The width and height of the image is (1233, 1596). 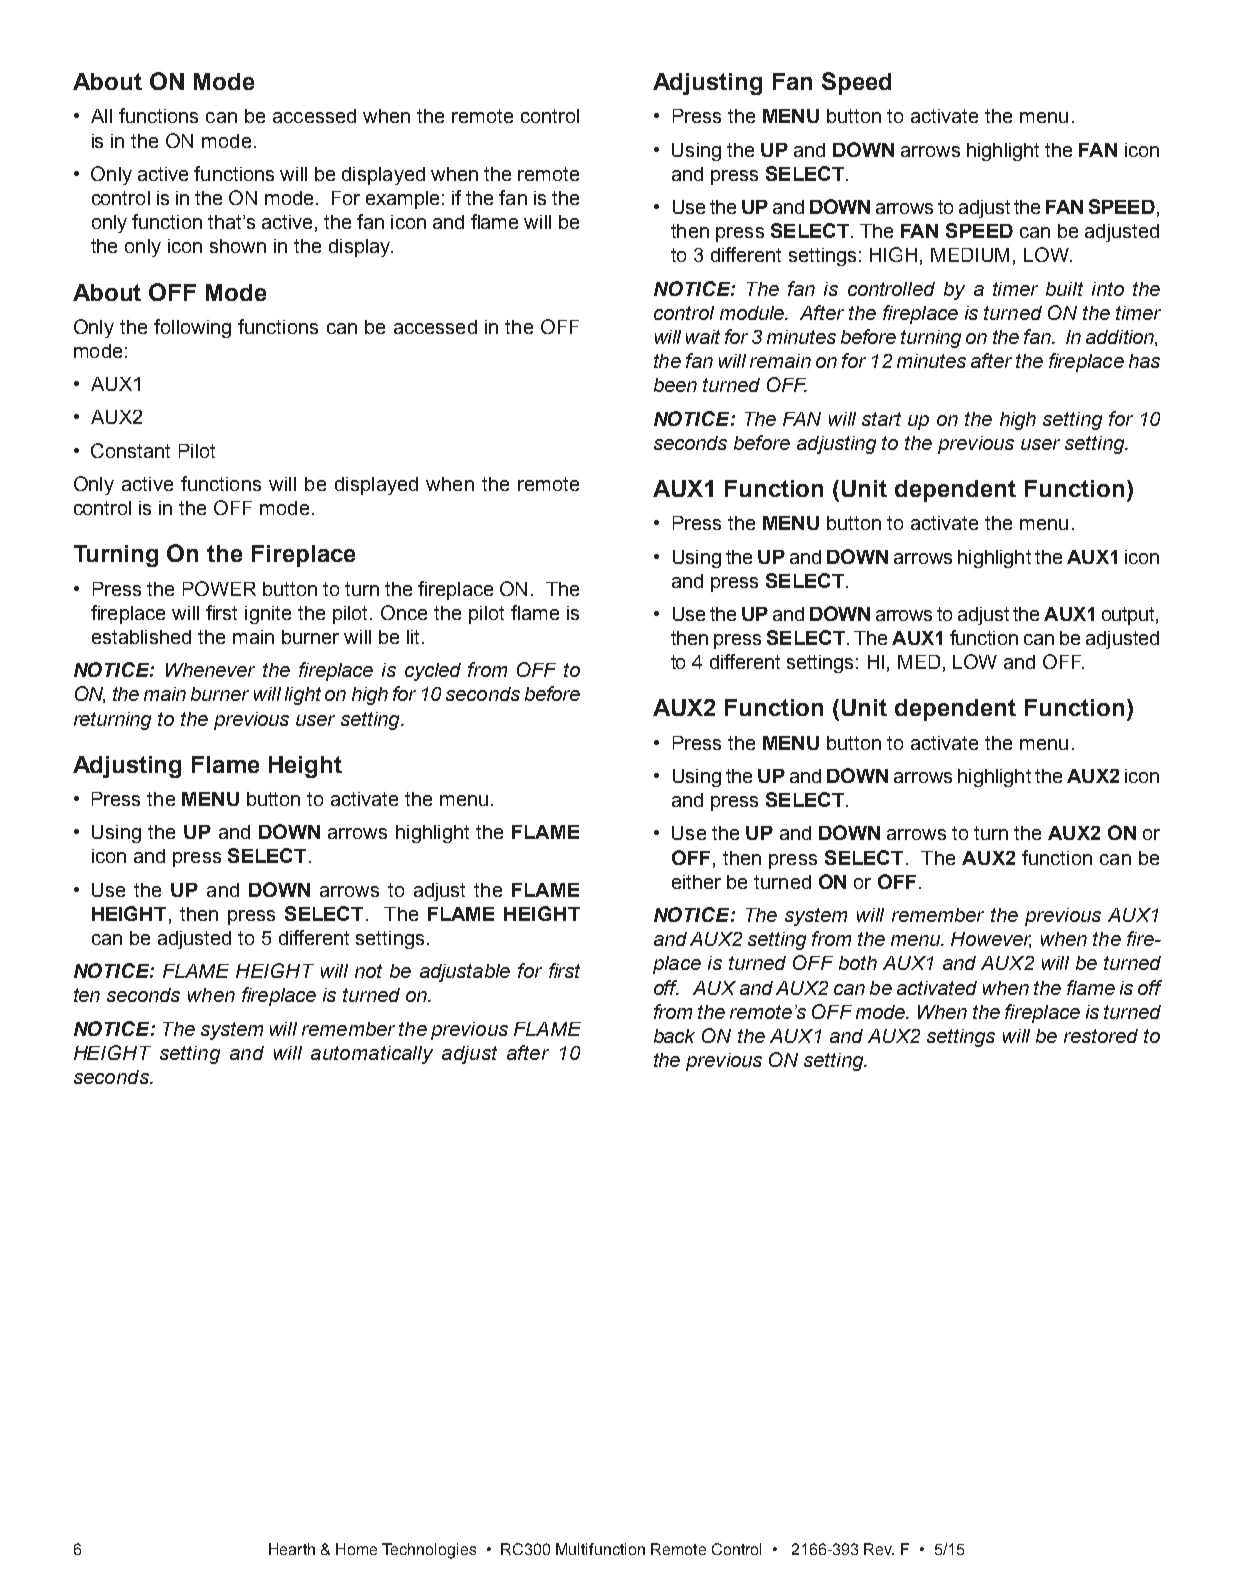 What do you see at coordinates (703, 337) in the image?
I see `wait` at bounding box center [703, 337].
